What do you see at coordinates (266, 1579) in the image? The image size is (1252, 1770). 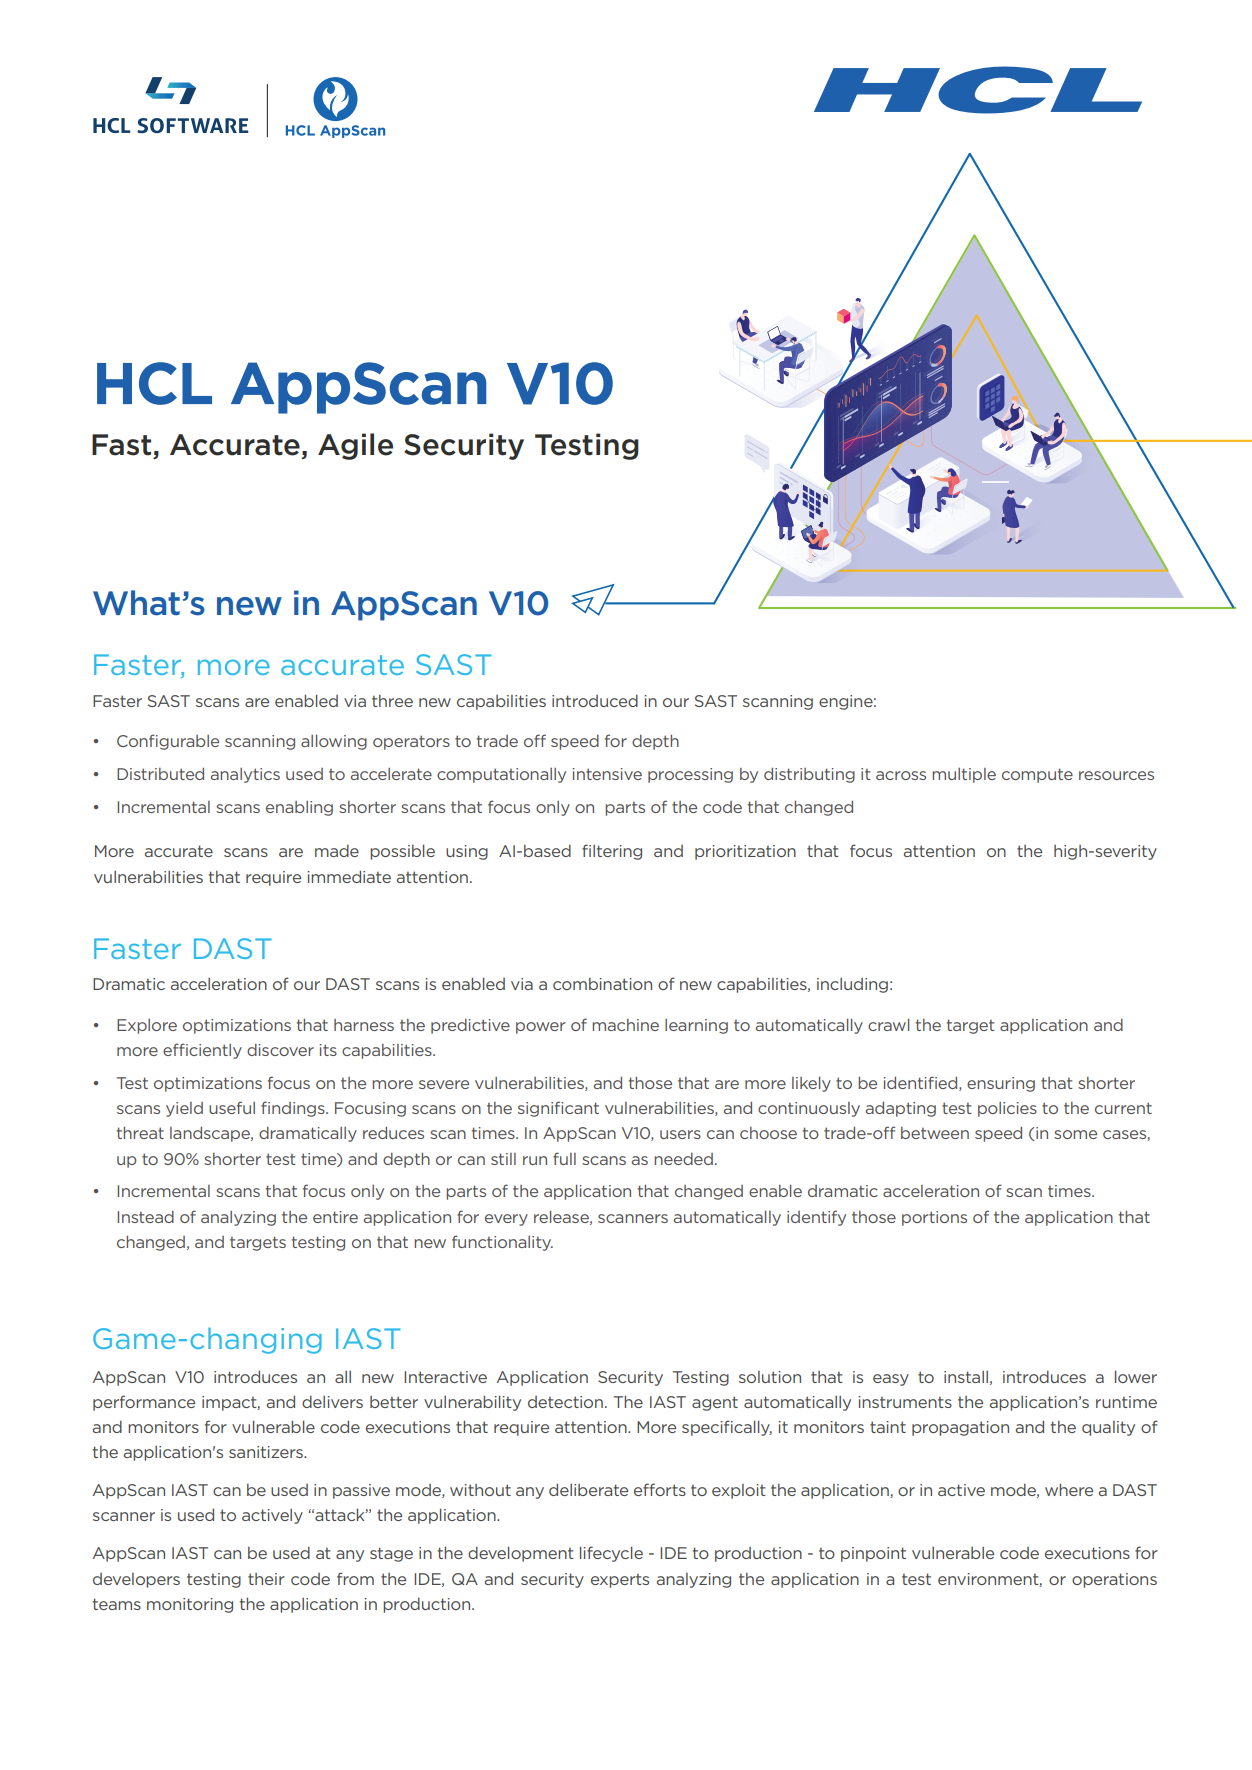 I see `their` at bounding box center [266, 1579].
